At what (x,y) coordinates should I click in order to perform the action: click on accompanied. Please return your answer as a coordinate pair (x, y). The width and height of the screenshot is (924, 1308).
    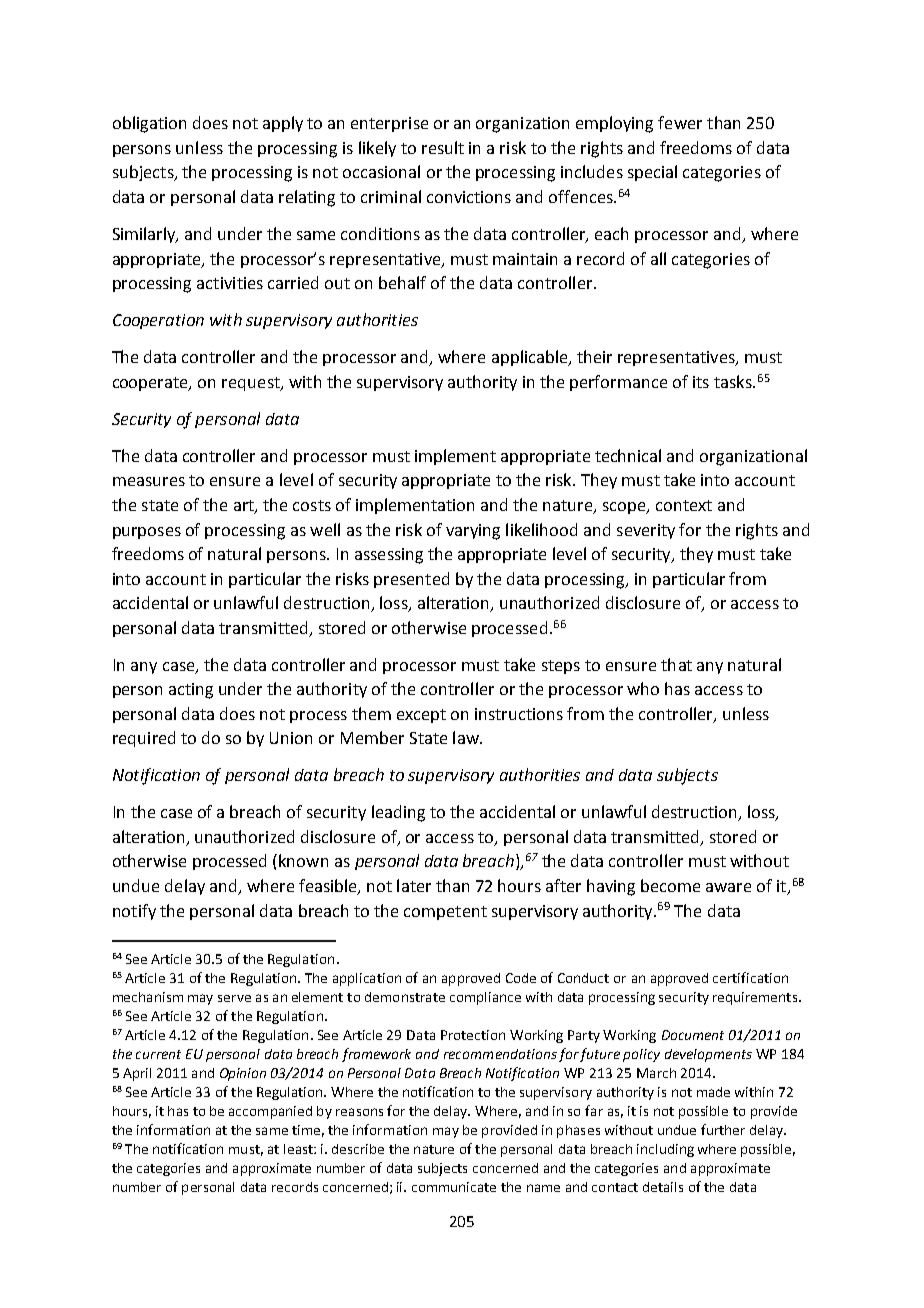
    Looking at the image, I should click on (270, 1112).
